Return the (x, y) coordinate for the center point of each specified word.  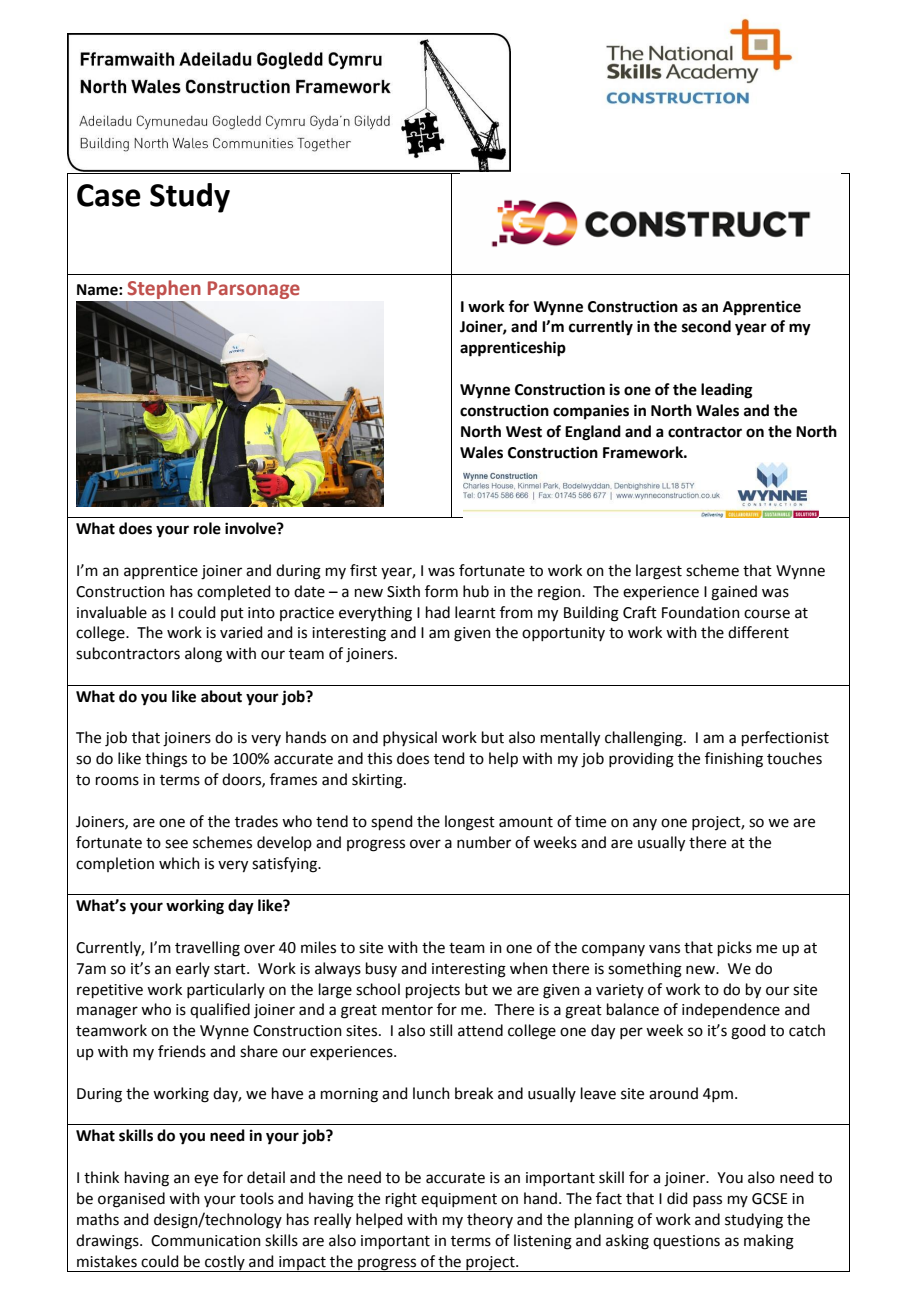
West (524, 432)
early (193, 969)
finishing (734, 760)
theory (490, 1220)
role (207, 528)
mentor (407, 1010)
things (166, 760)
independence (731, 1010)
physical (410, 738)
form (441, 591)
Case (109, 195)
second (706, 326)
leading (727, 391)
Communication (206, 1241)
